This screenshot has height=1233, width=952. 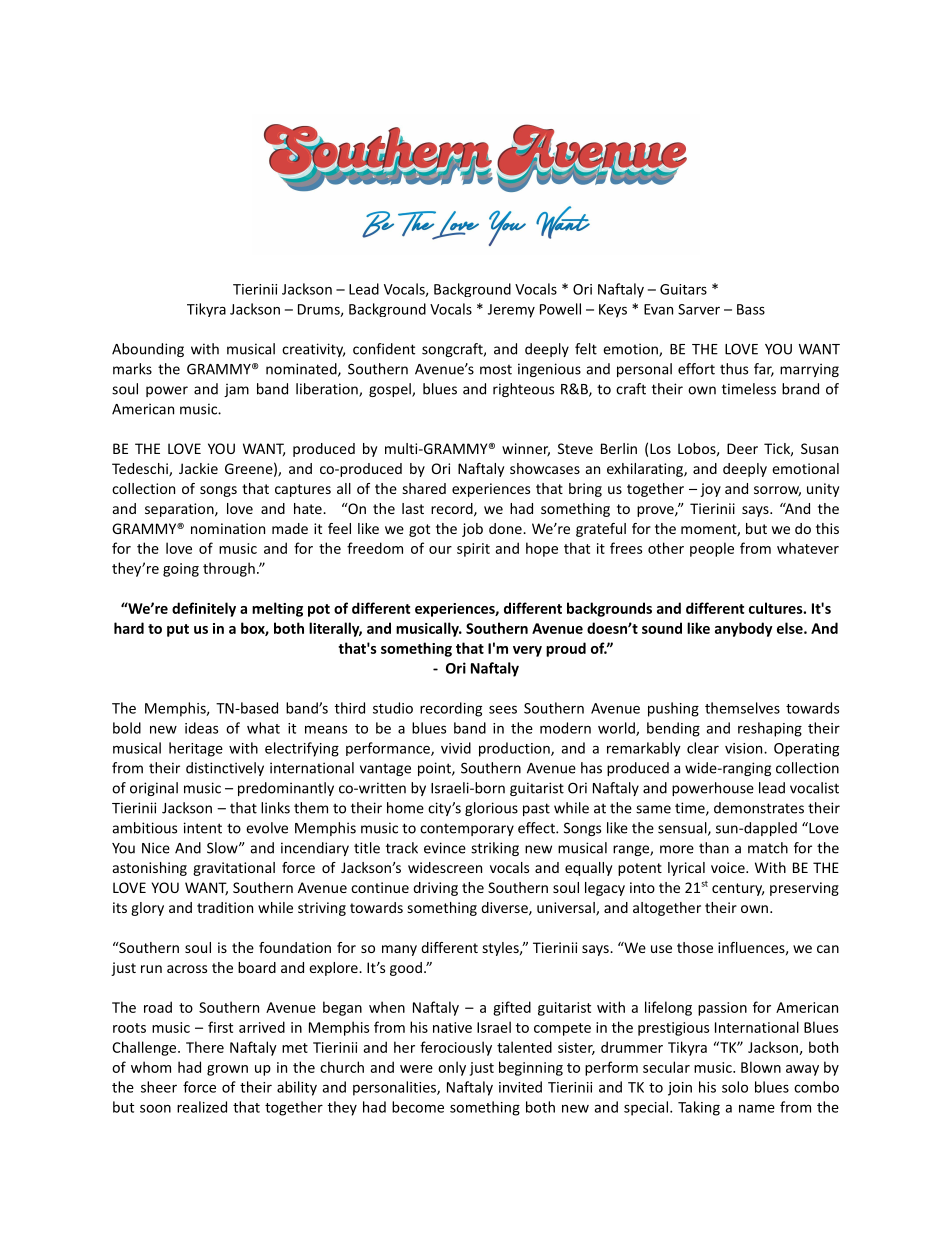 What do you see at coordinates (751, 309) in the screenshot?
I see `Bass` at bounding box center [751, 309].
